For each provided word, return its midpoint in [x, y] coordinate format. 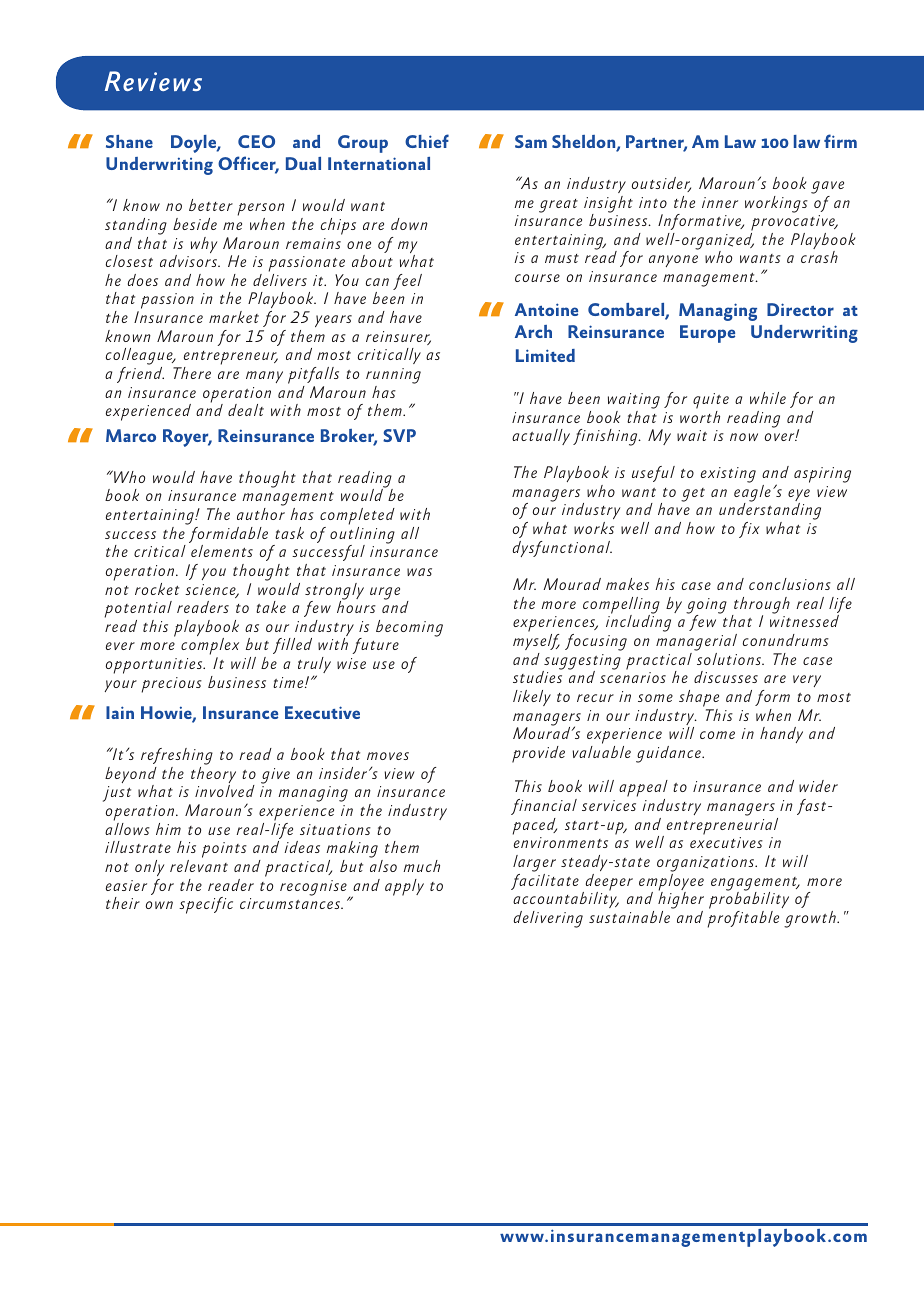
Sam [531, 141]
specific [206, 905]
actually [541, 437]
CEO [256, 141]
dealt [246, 410]
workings [776, 204]
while [768, 398]
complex [210, 648]
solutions [730, 659]
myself [536, 642]
